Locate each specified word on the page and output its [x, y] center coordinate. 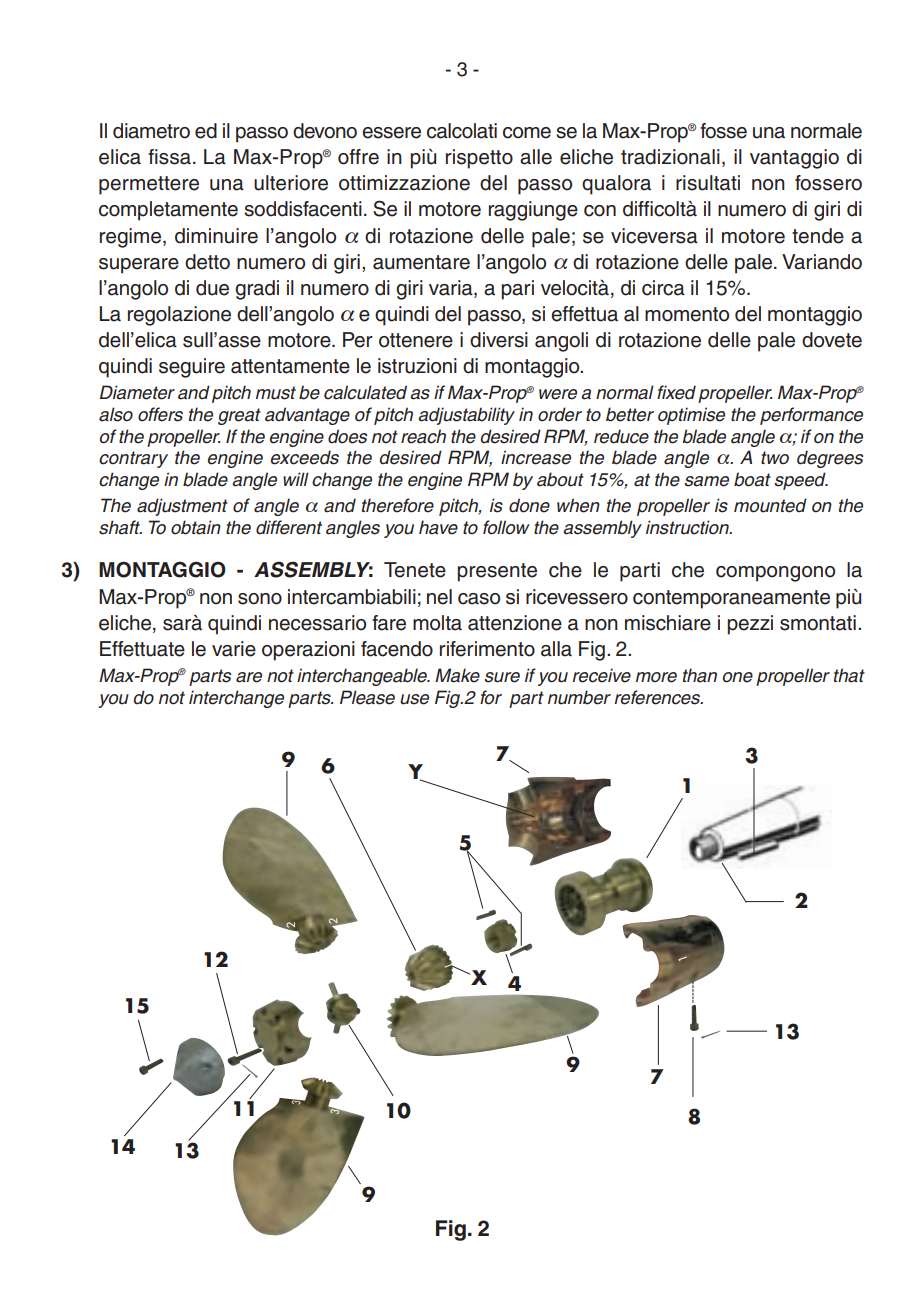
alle [536, 157]
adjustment [182, 507]
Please [367, 697]
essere [391, 133]
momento [687, 314]
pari [517, 290]
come [527, 133]
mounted [770, 505]
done [529, 505]
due [212, 288]
